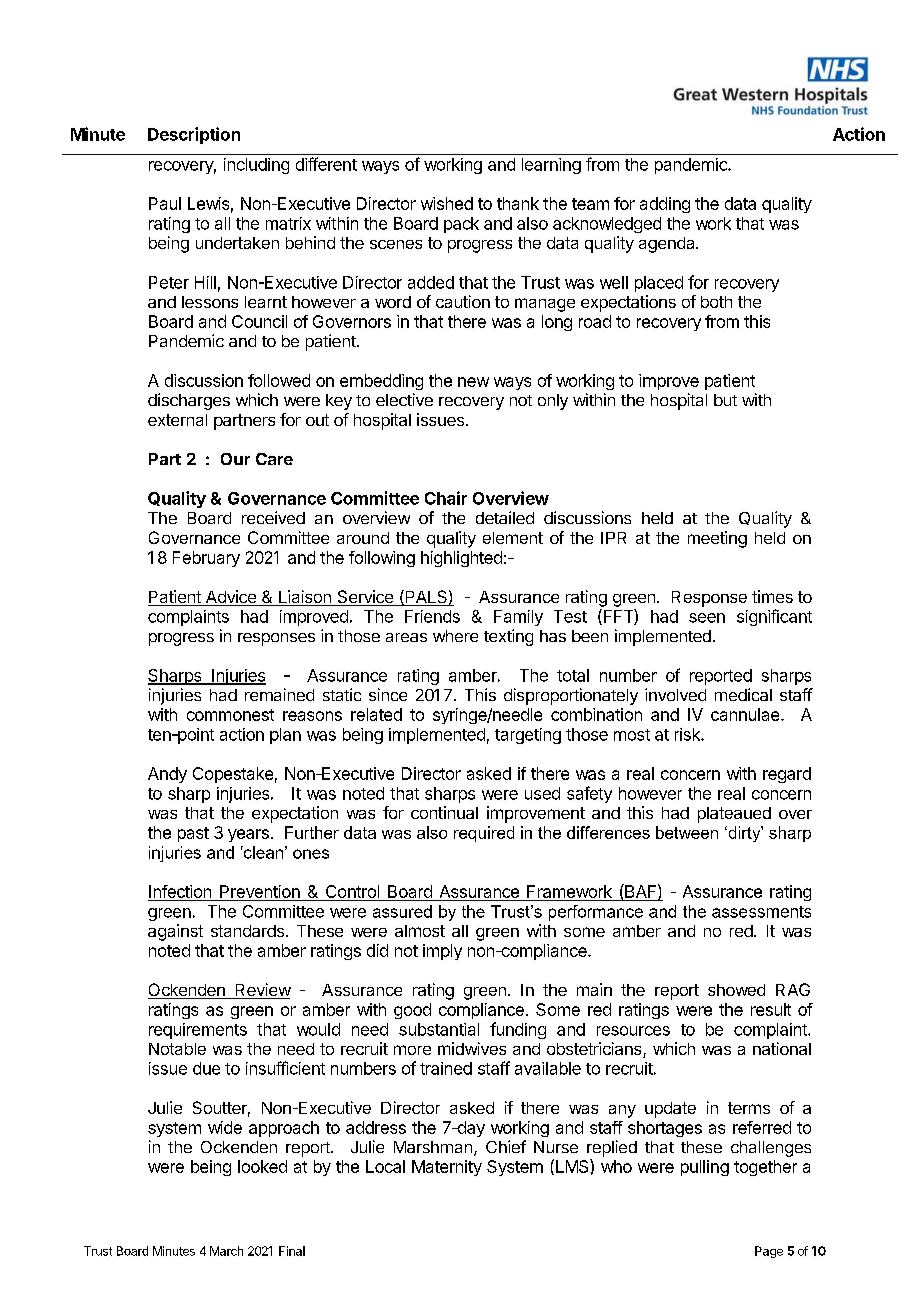  Describe the element at coordinates (447, 203) in the image. I see `wished` at that location.
